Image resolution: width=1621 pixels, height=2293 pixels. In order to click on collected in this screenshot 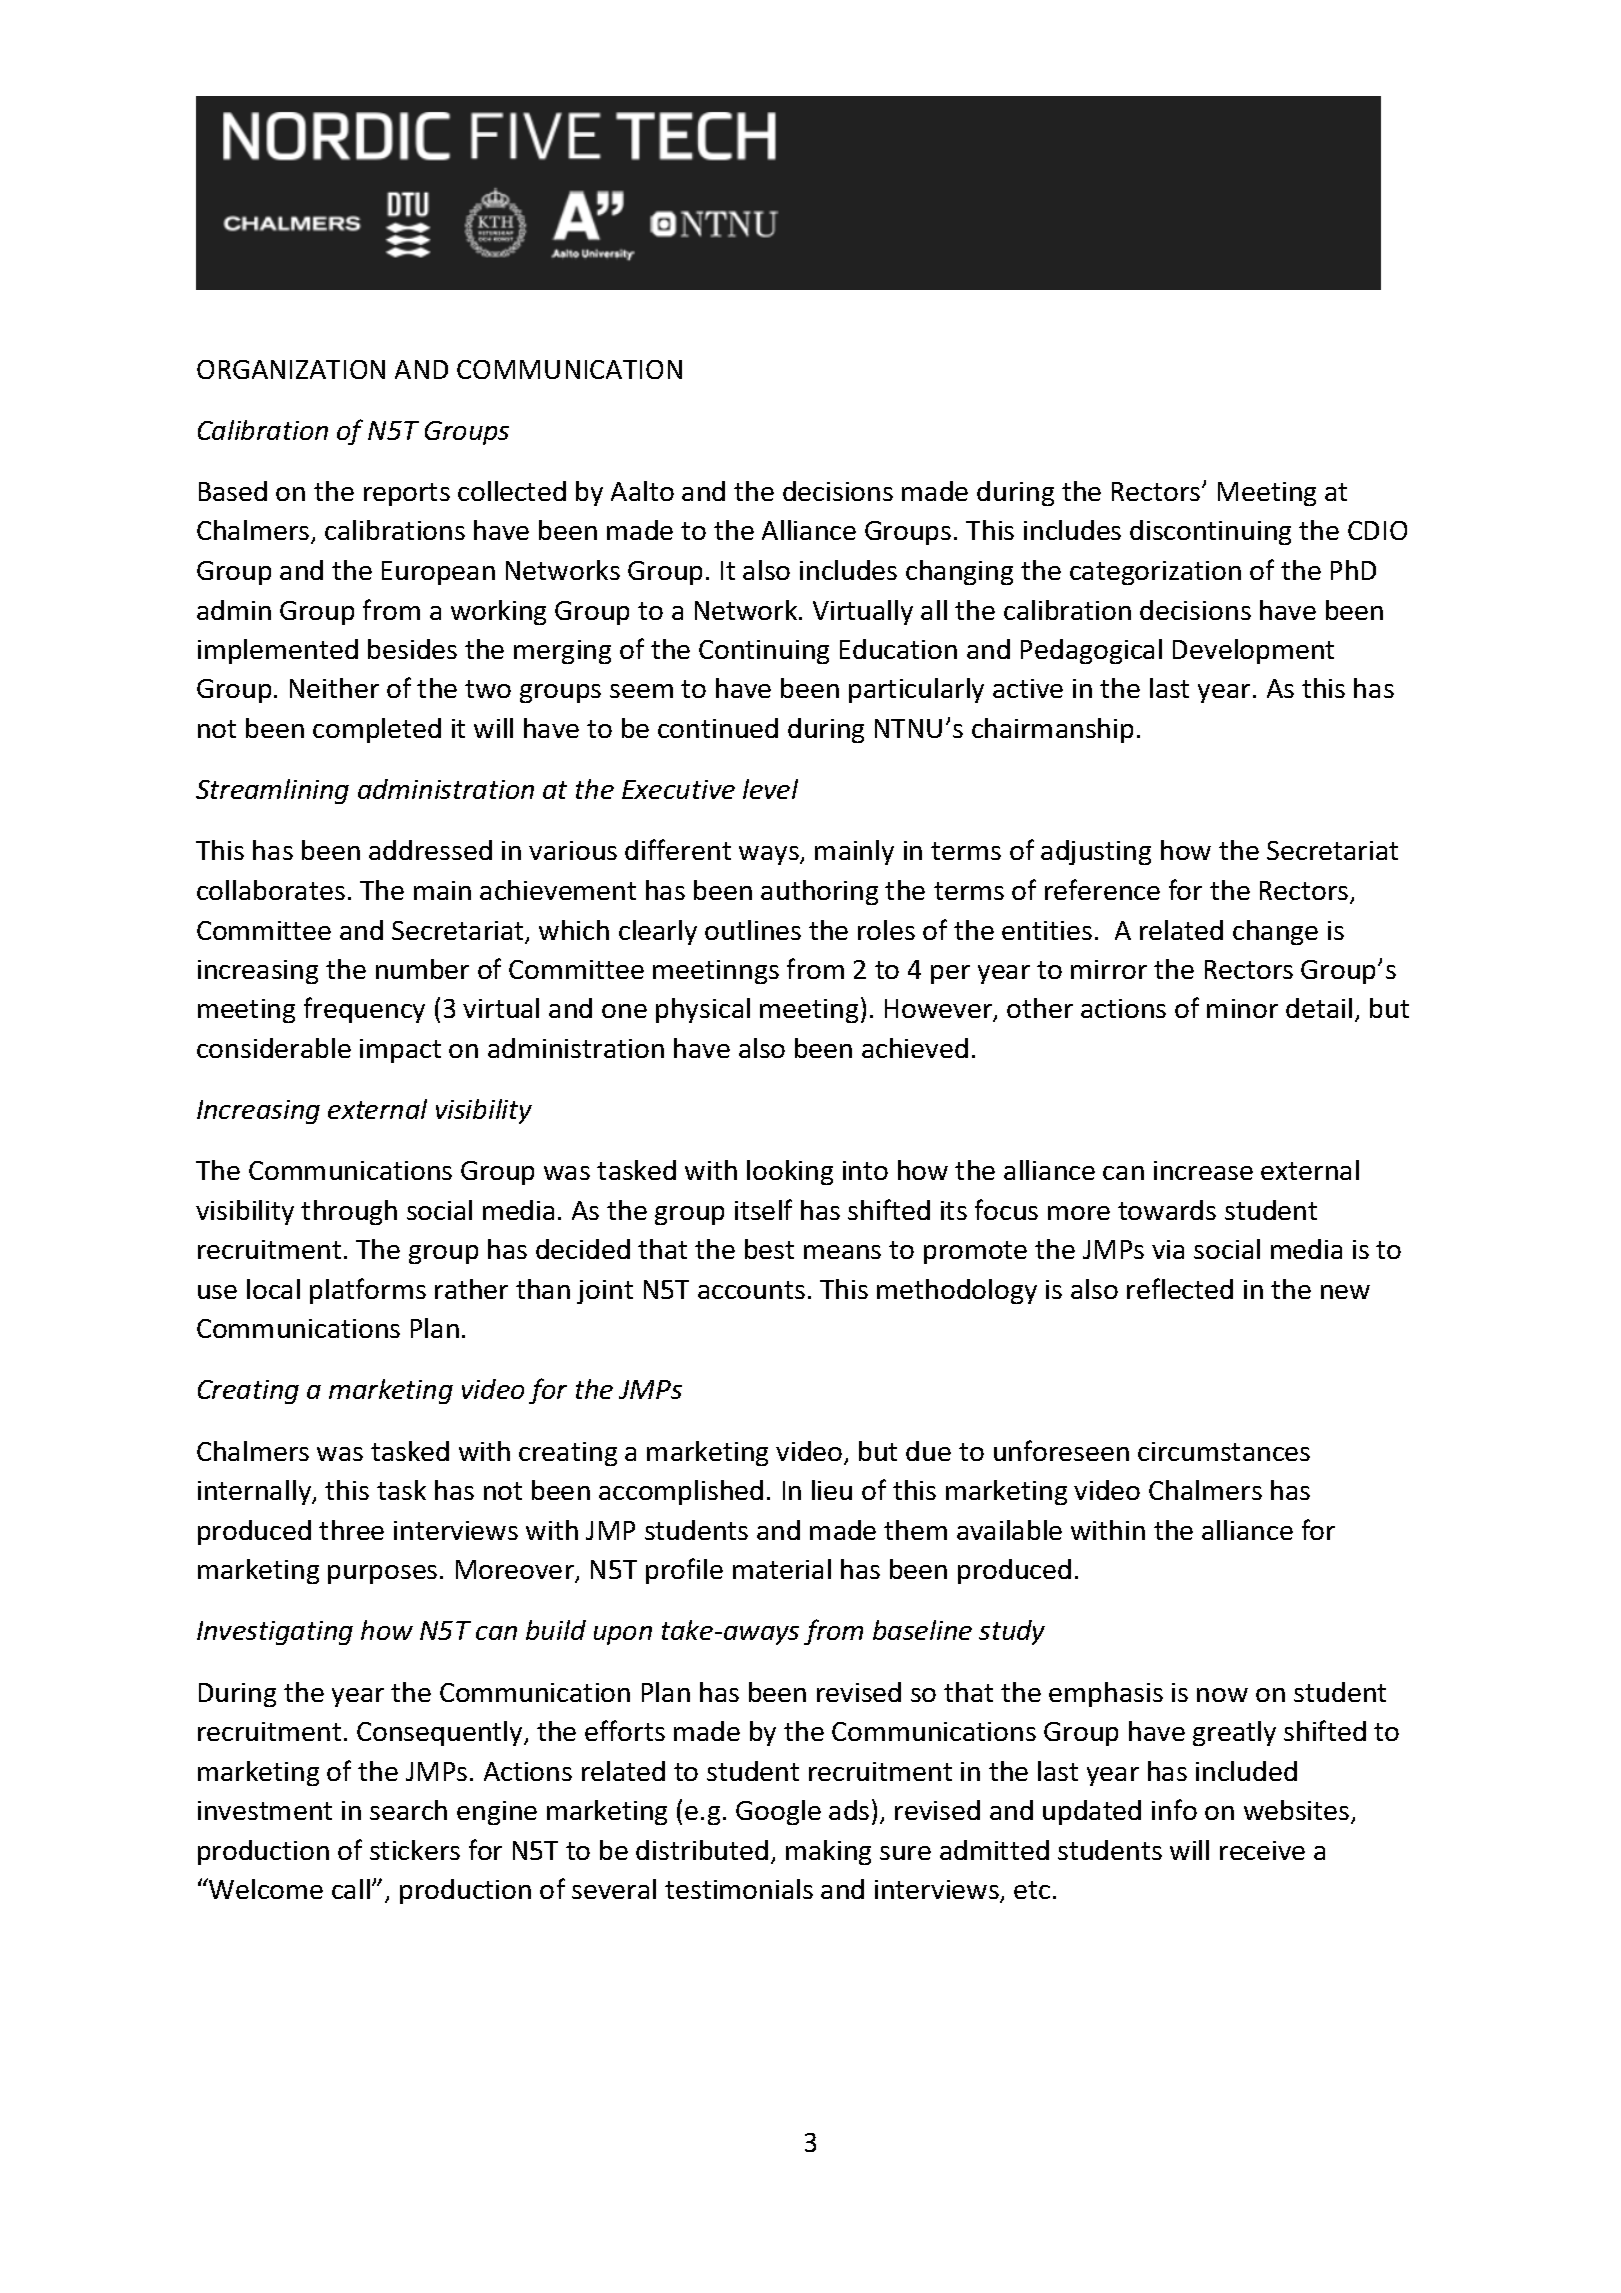, I will do `click(512, 491)`.
